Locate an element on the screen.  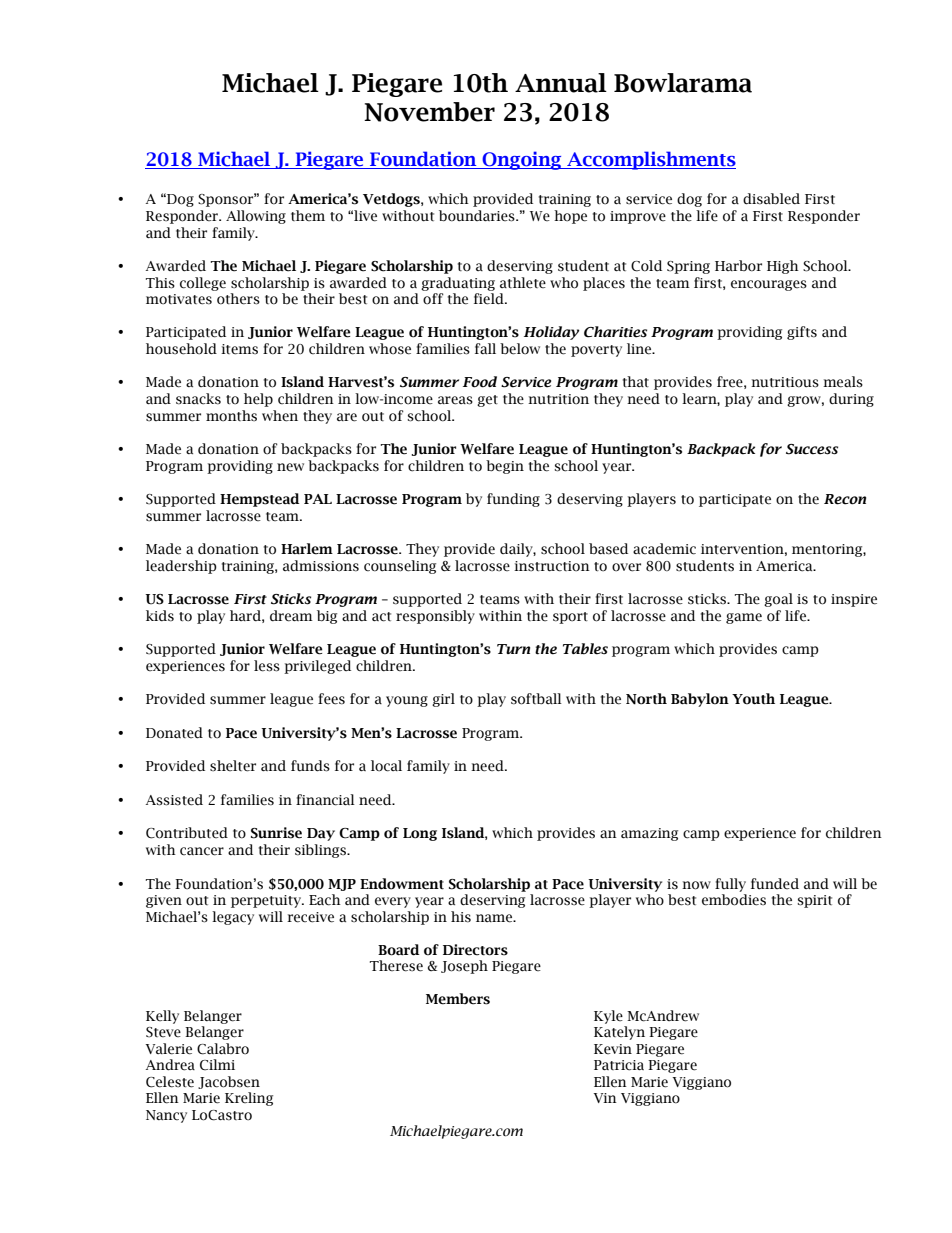
dream is located at coordinates (291, 616).
